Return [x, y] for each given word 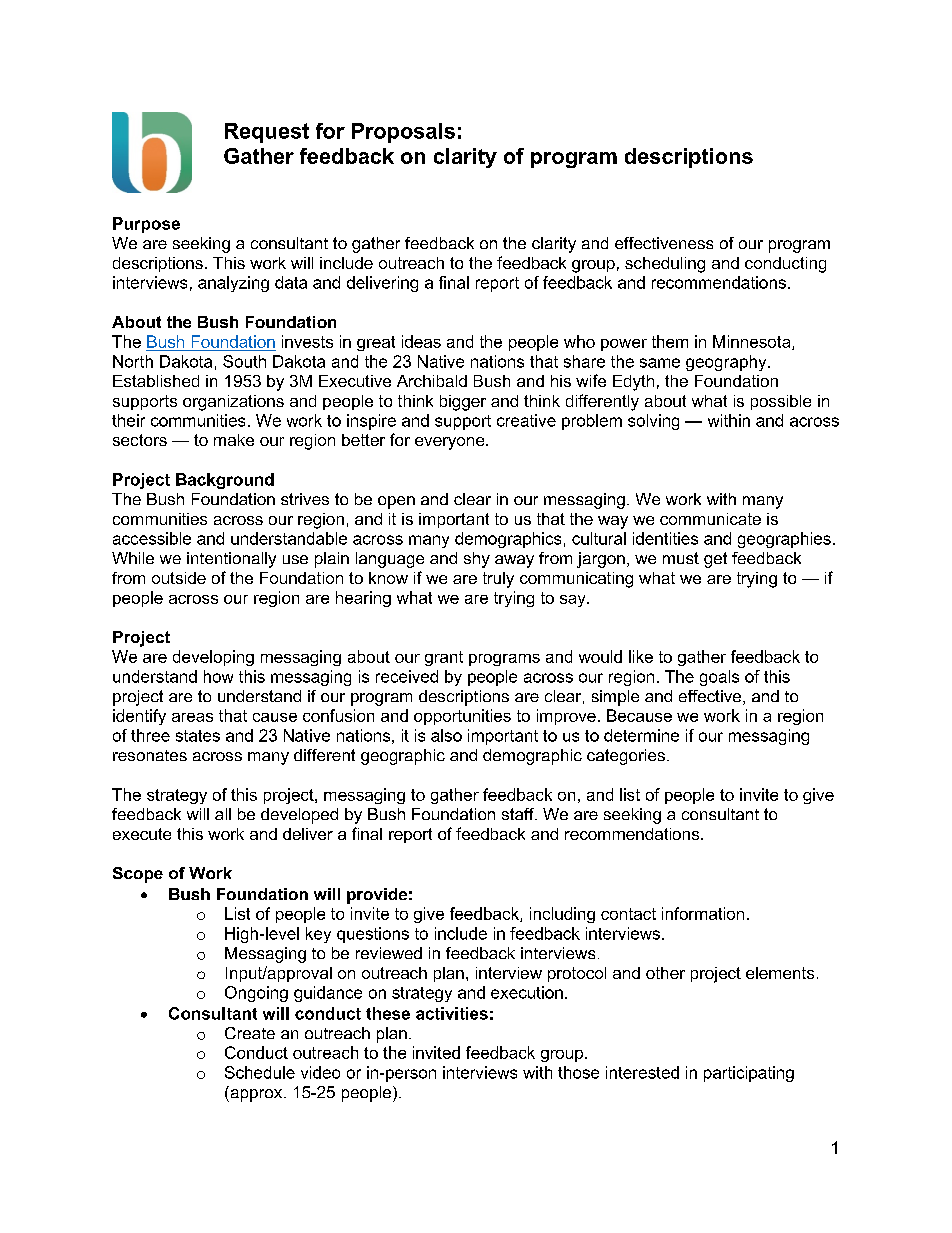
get [715, 560]
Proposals [403, 133]
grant [444, 658]
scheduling [665, 265]
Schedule [260, 1072]
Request [267, 133]
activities [452, 1013]
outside [179, 578]
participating [749, 1074]
